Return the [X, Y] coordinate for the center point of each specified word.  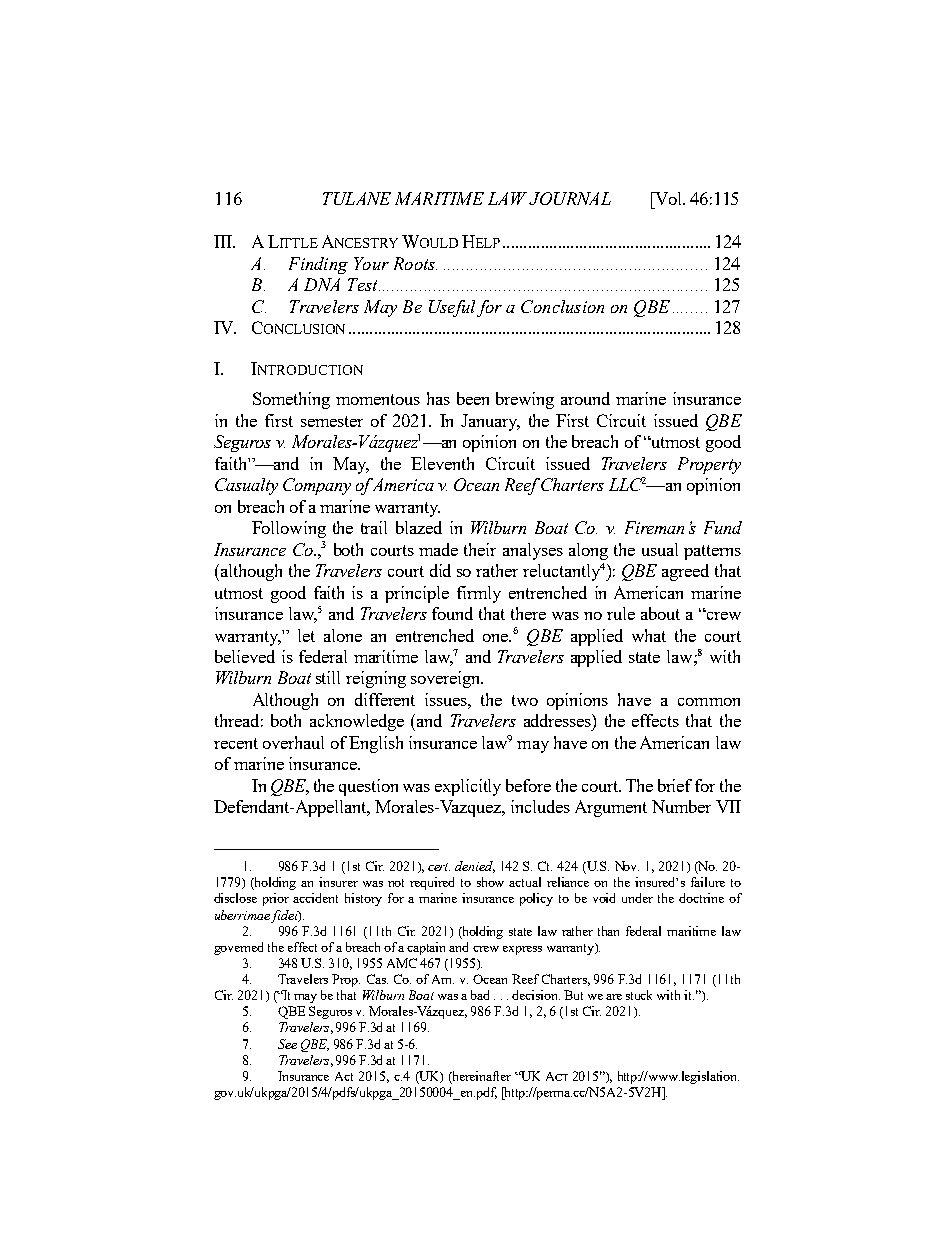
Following [289, 529]
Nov [627, 866]
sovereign [446, 679]
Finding [318, 265]
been [473, 398]
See [287, 1044]
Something [291, 400]
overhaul [293, 742]
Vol [668, 198]
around [585, 398]
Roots [415, 263]
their [480, 549]
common [709, 702]
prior [276, 899]
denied [475, 867]
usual [660, 549]
